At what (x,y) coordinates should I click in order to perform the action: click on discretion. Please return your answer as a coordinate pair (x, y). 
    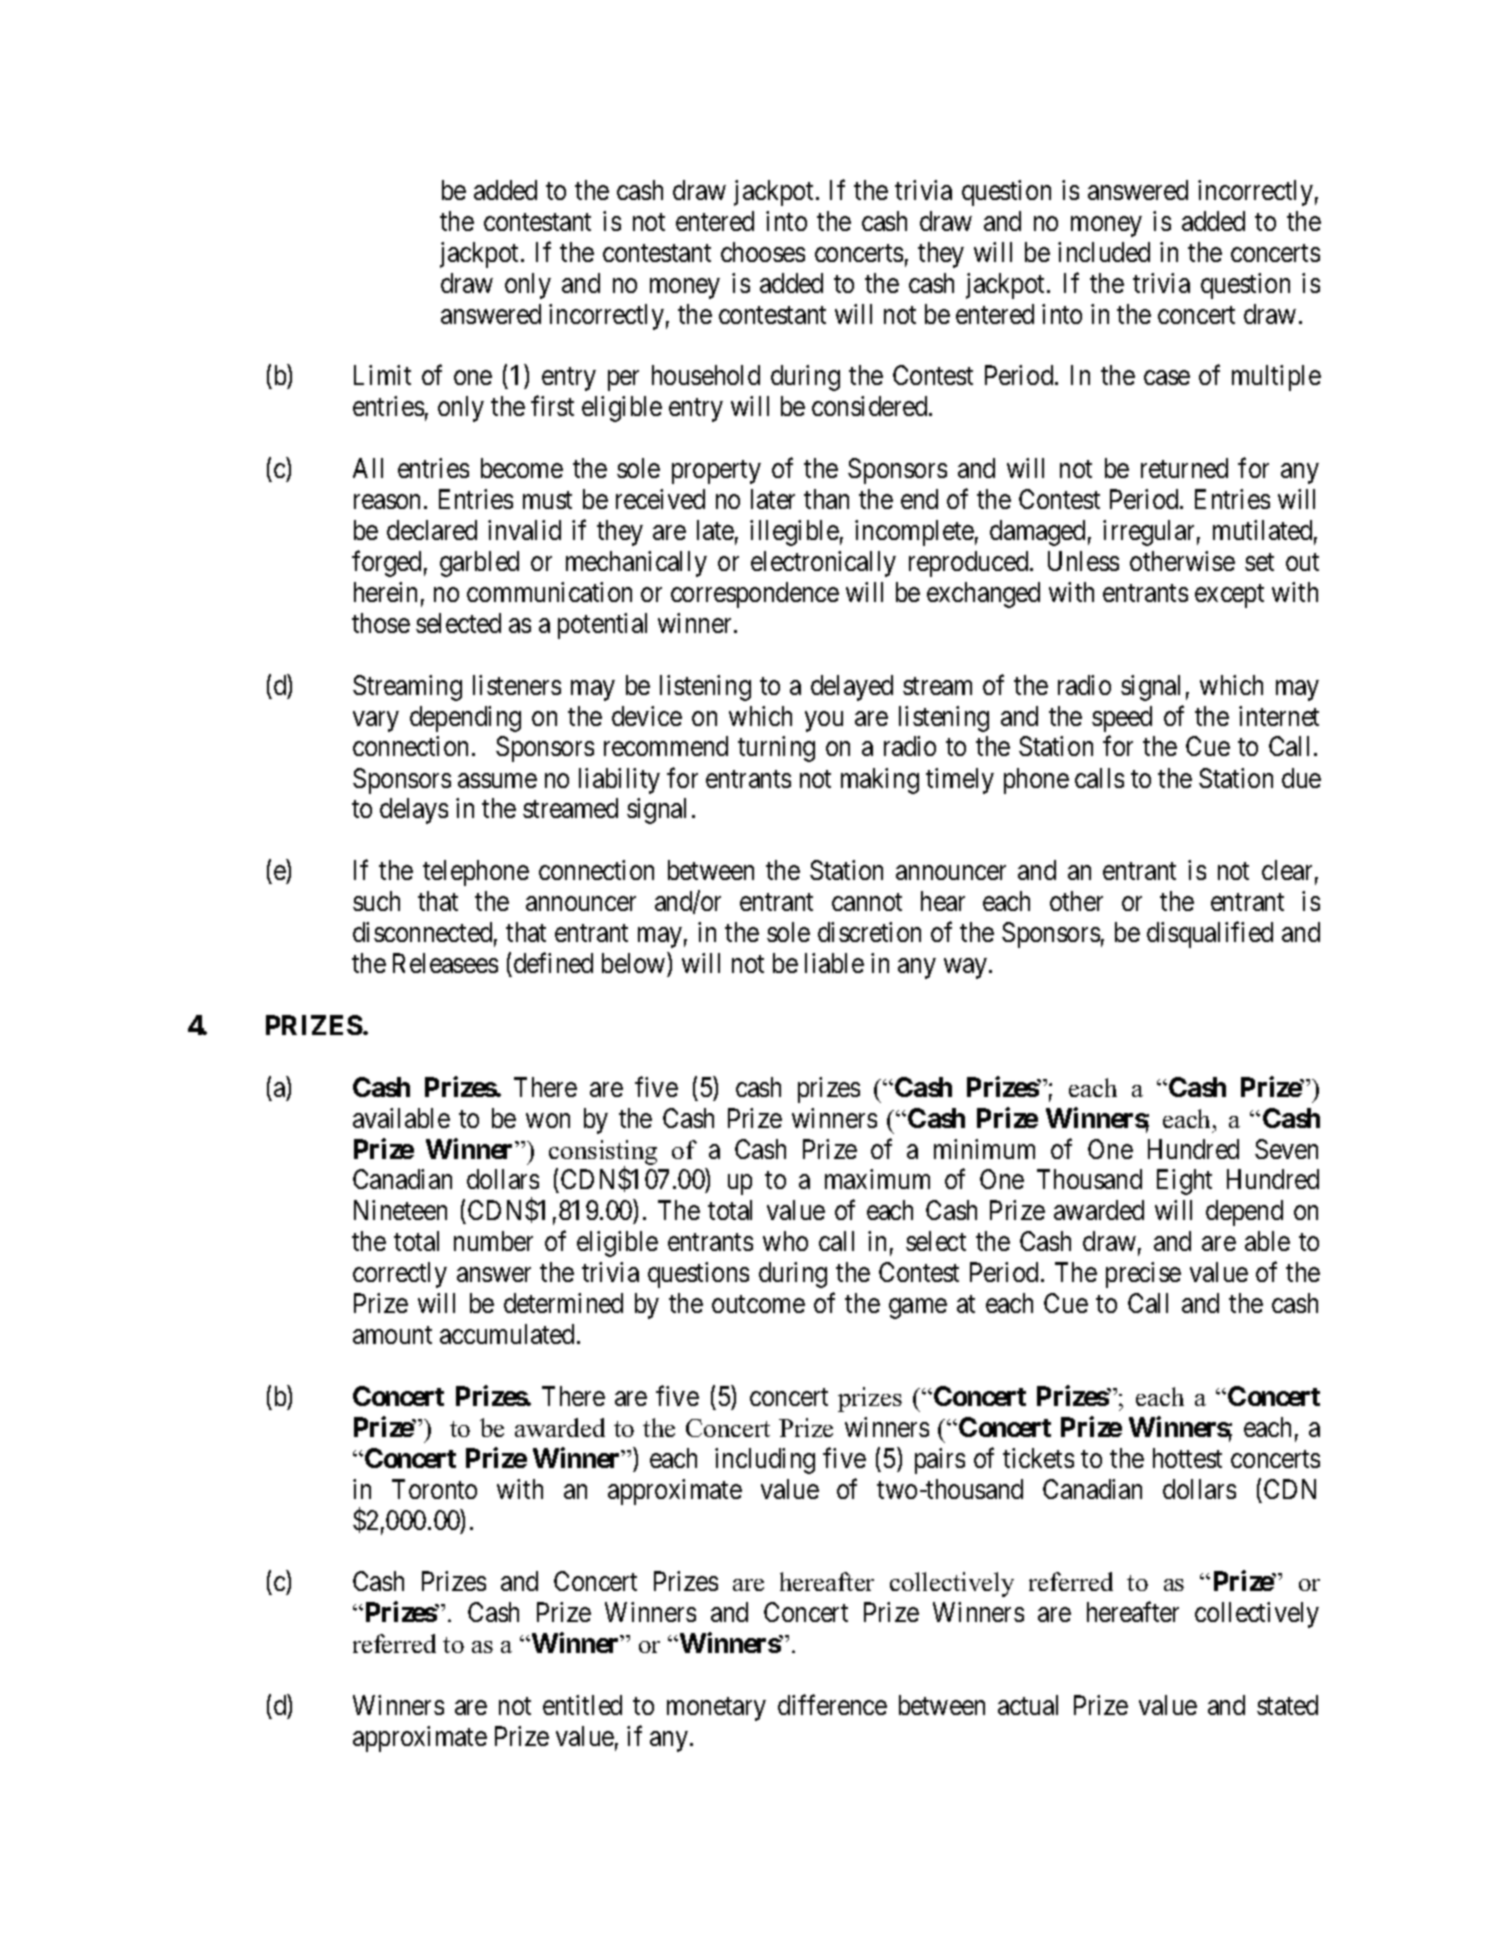
    Looking at the image, I should click on (869, 932).
